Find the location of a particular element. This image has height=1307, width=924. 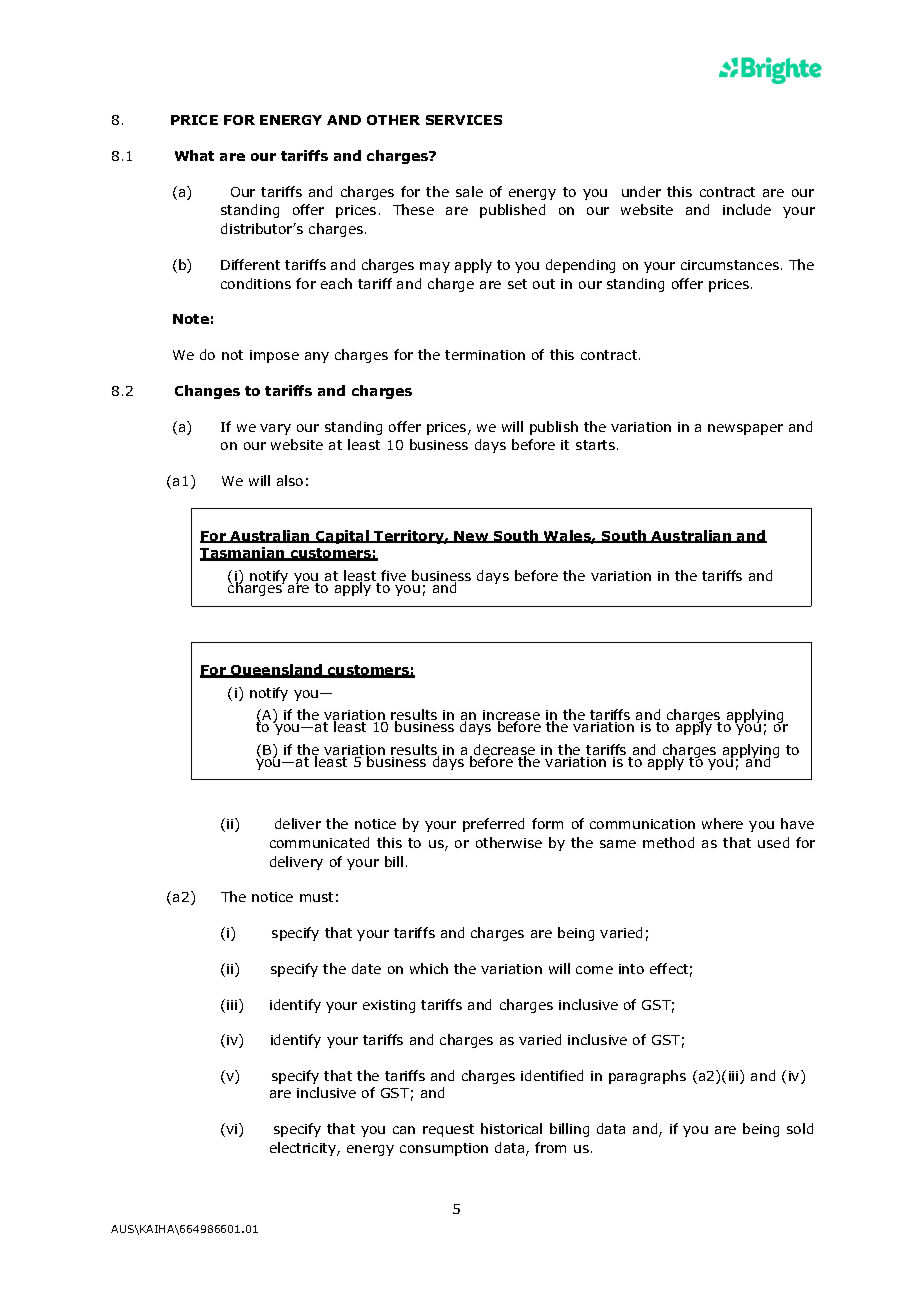

increase is located at coordinates (511, 716).
